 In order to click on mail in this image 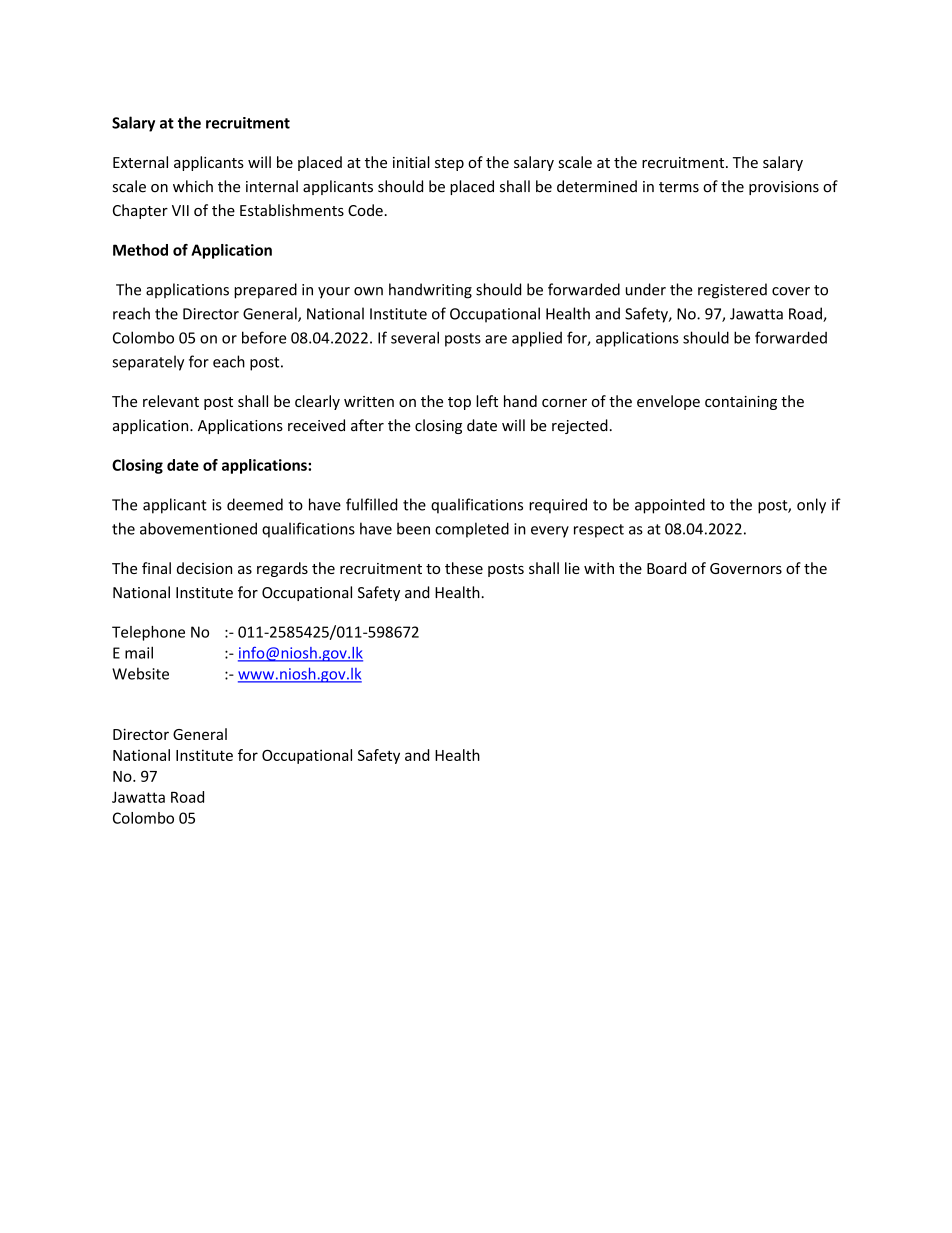, I will do `click(139, 652)`.
